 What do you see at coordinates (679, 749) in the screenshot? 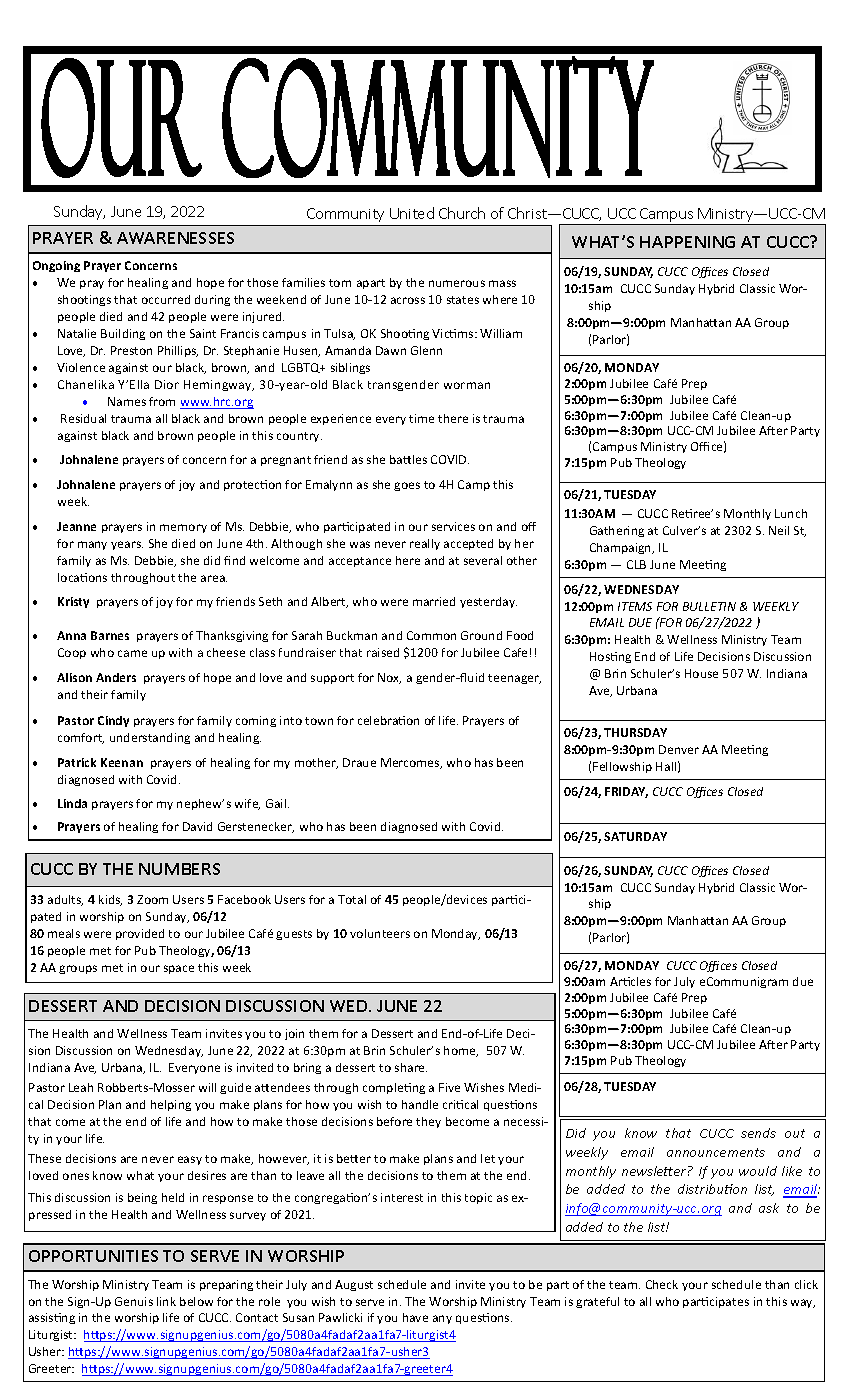
I see `Denver` at bounding box center [679, 749].
